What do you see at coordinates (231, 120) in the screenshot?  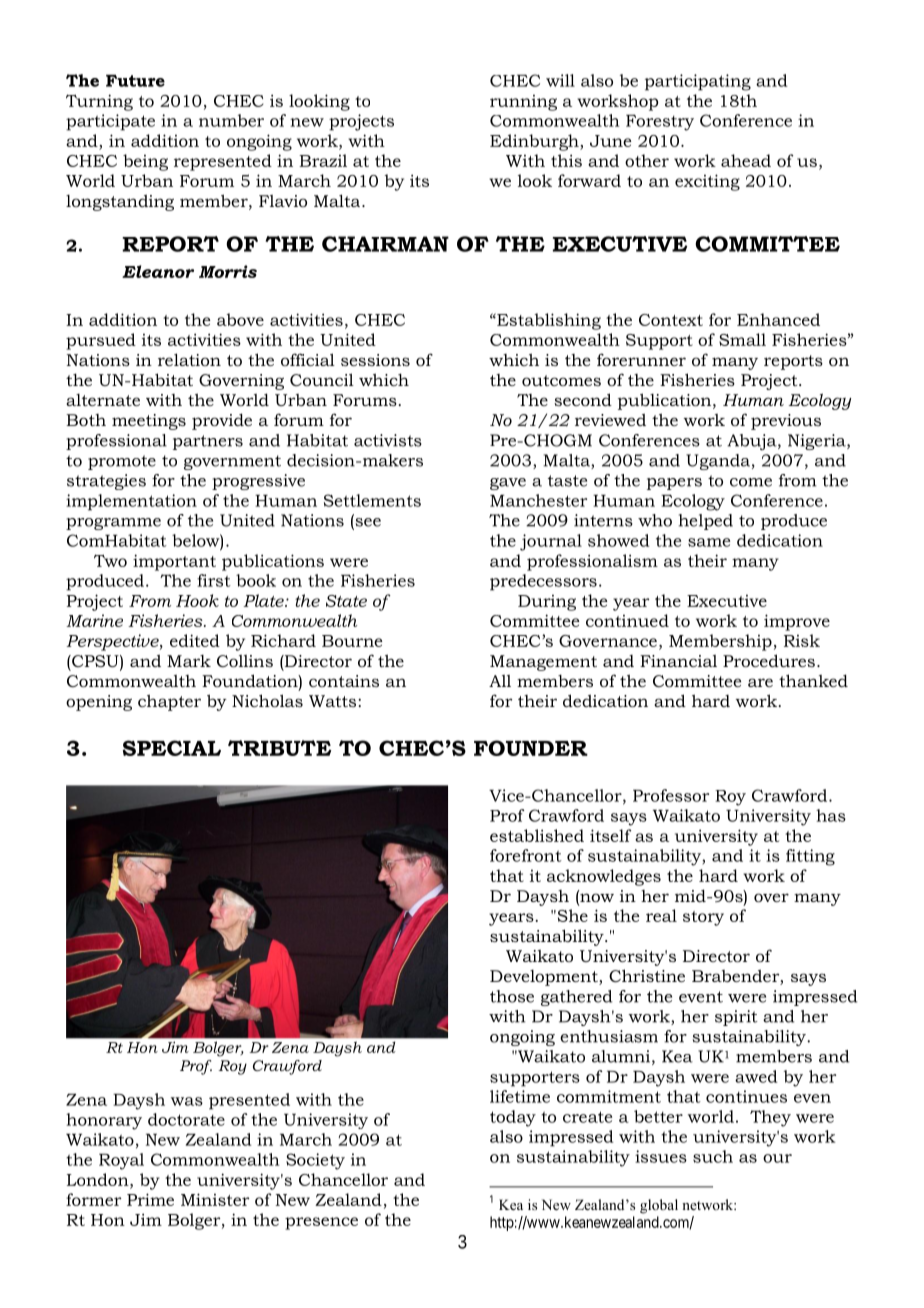 I see `number` at bounding box center [231, 120].
